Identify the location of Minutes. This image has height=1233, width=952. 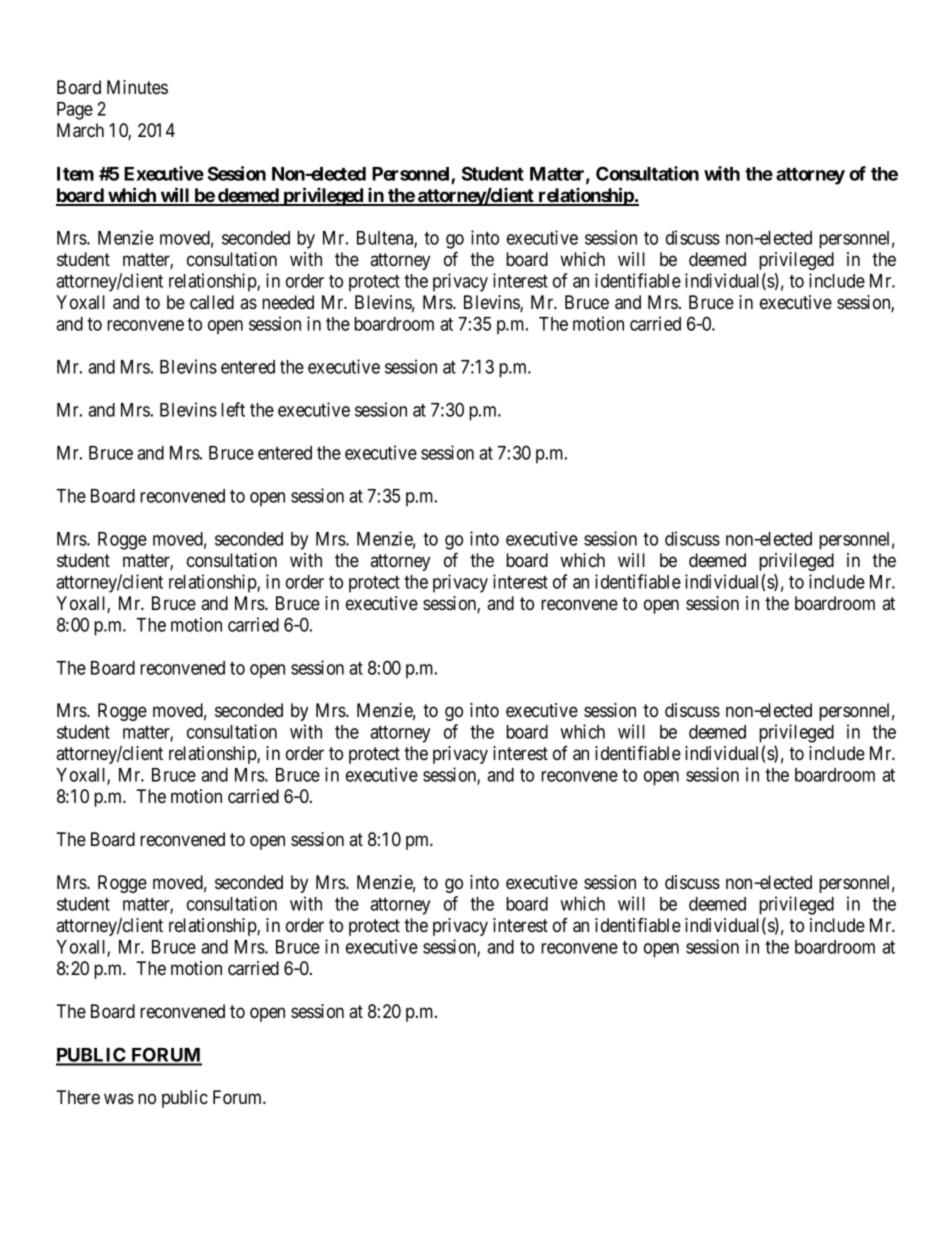
(137, 87).
